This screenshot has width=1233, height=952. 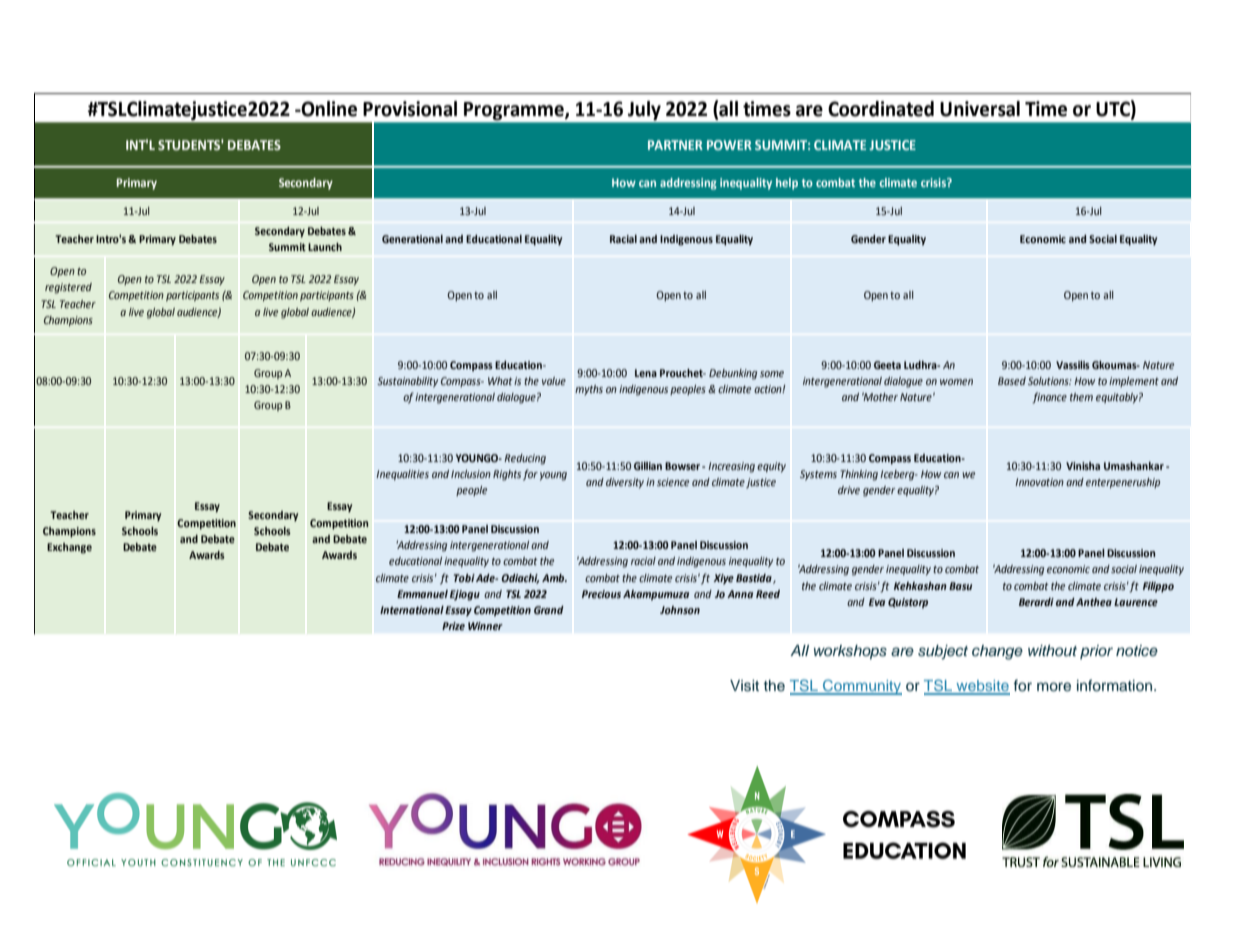 I want to click on more, so click(x=1054, y=686).
